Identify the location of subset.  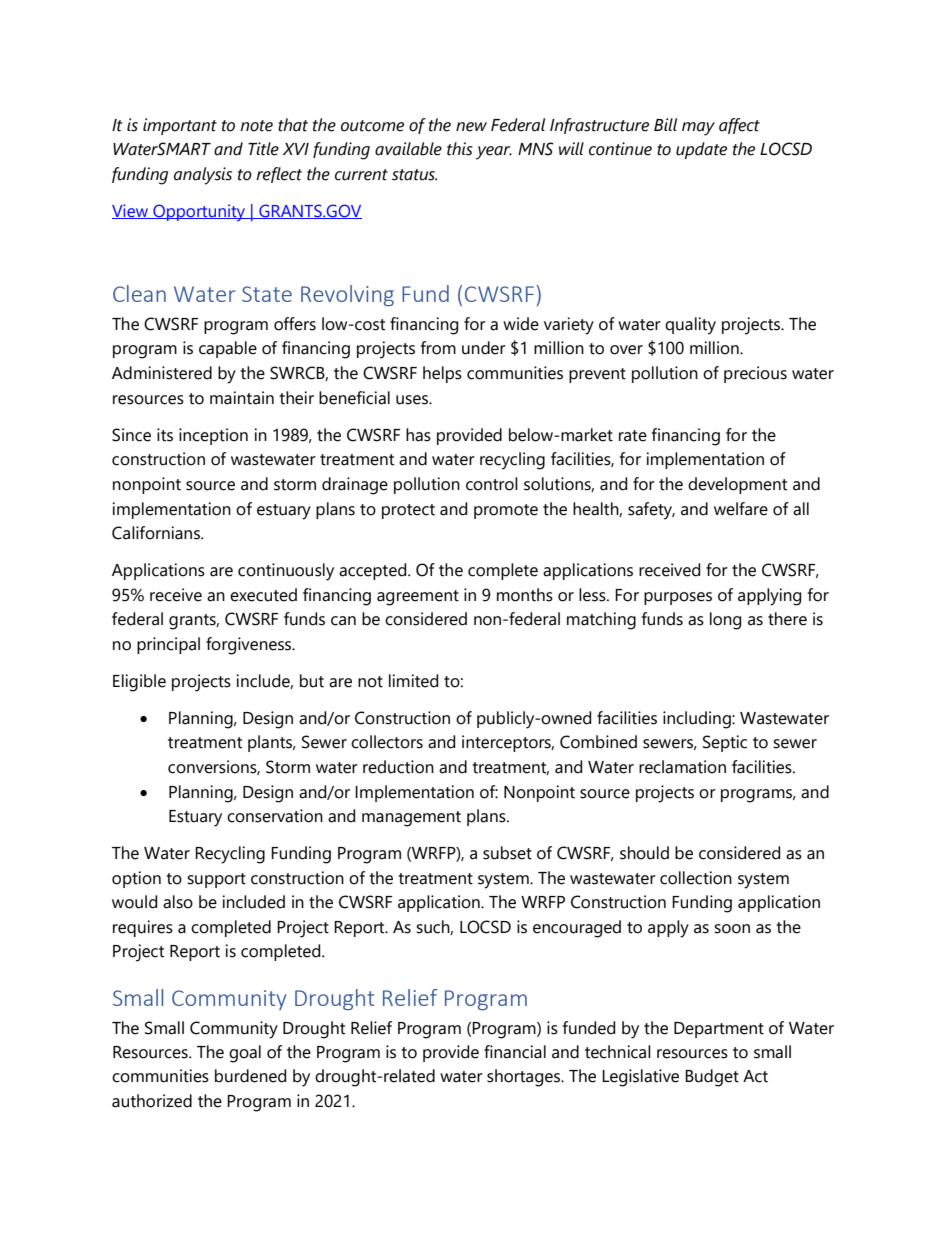
(507, 853).
